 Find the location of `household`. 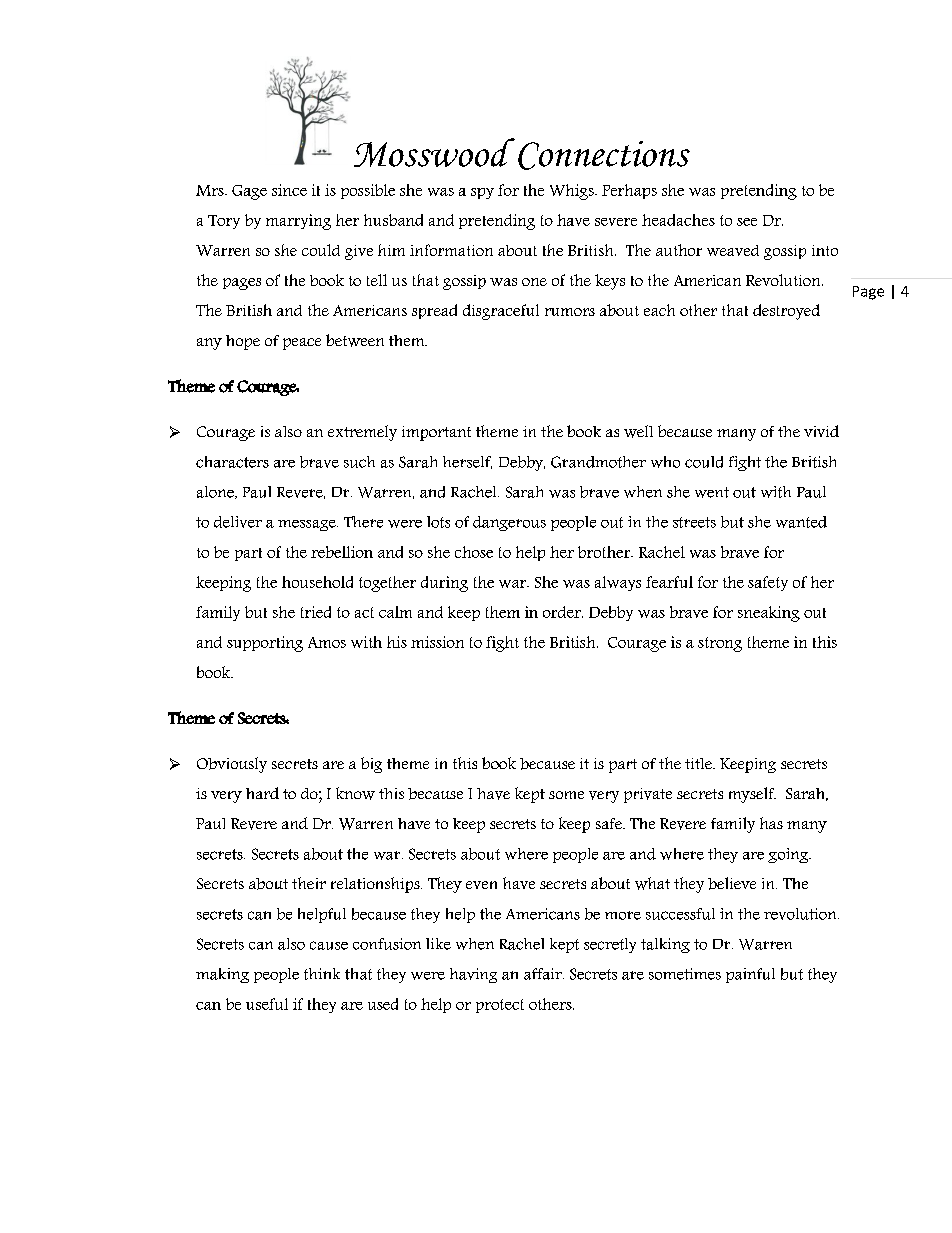

household is located at coordinates (317, 582).
